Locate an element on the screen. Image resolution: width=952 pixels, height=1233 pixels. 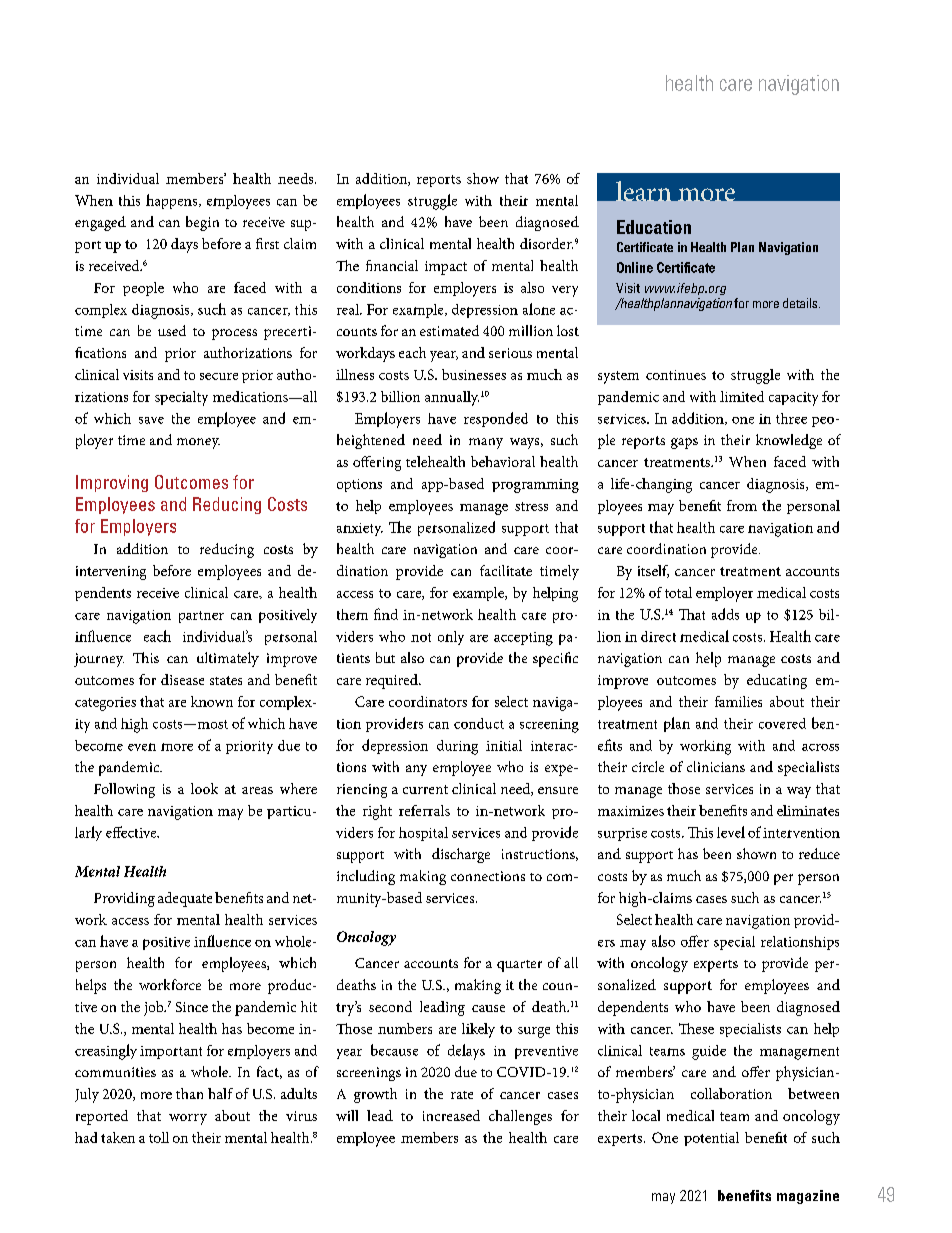
families is located at coordinates (738, 701).
